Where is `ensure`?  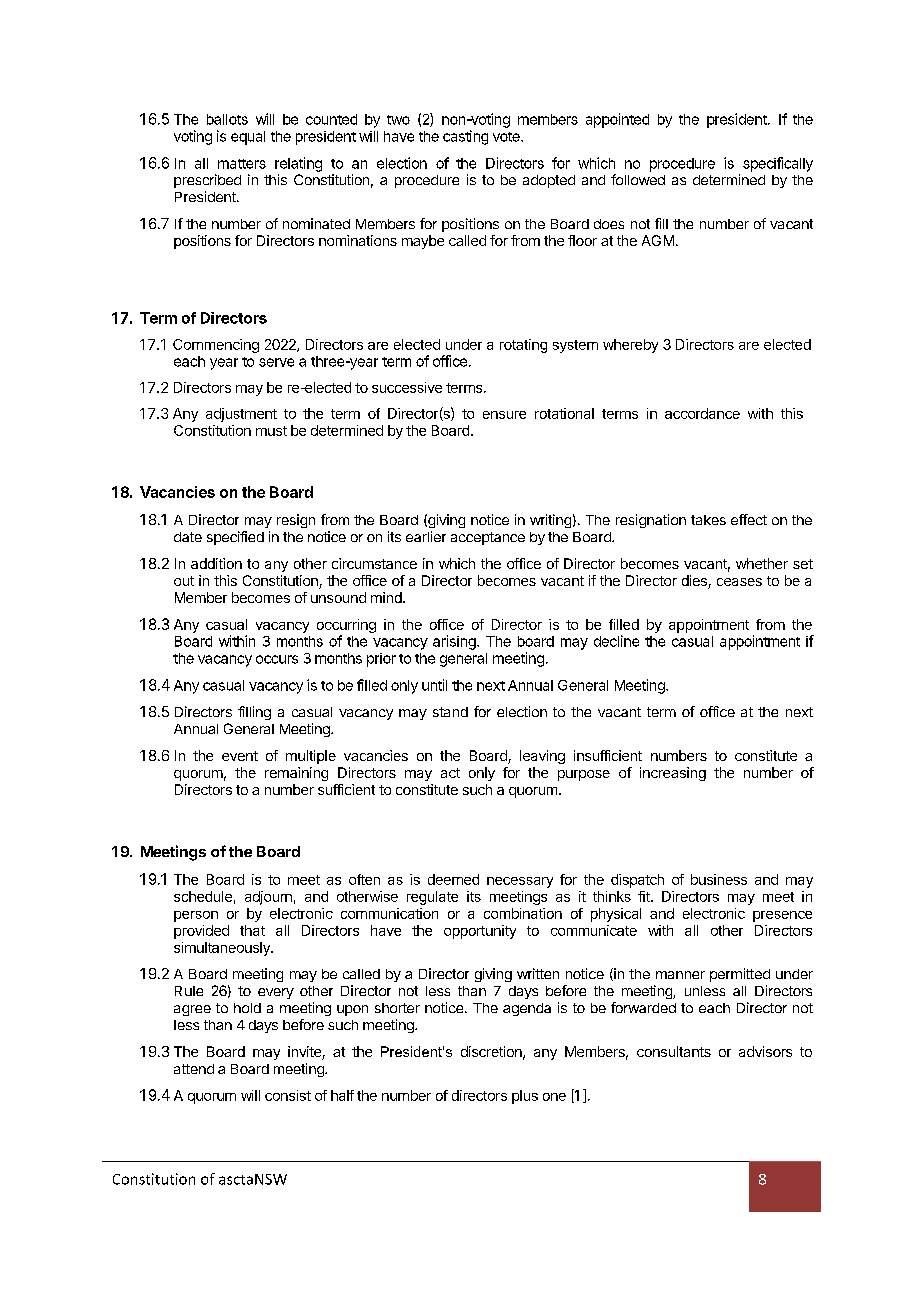
ensure is located at coordinates (504, 415).
